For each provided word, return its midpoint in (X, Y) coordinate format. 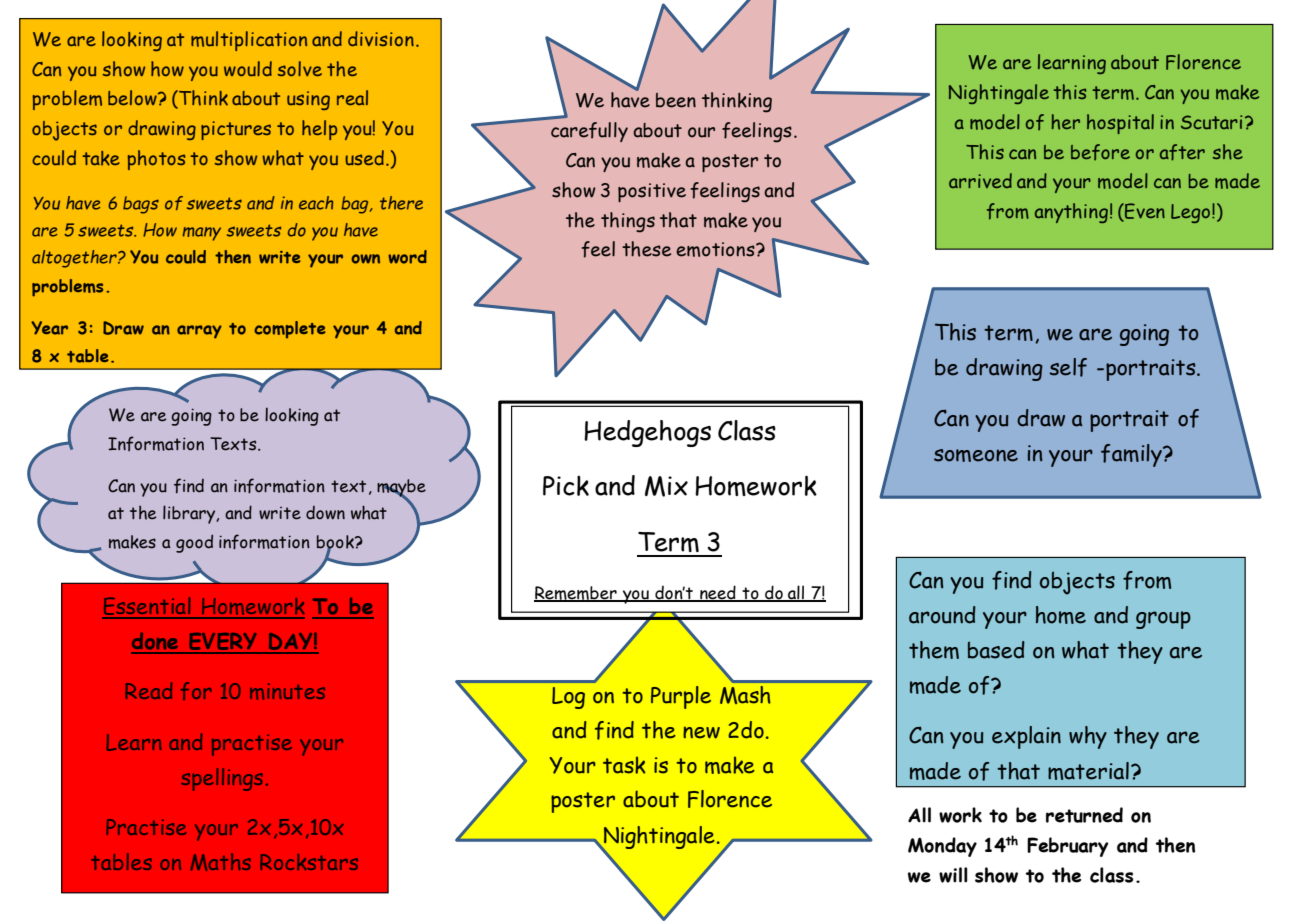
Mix (666, 486)
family (1132, 455)
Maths (221, 862)
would (248, 68)
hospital (1120, 124)
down (325, 513)
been (676, 100)
